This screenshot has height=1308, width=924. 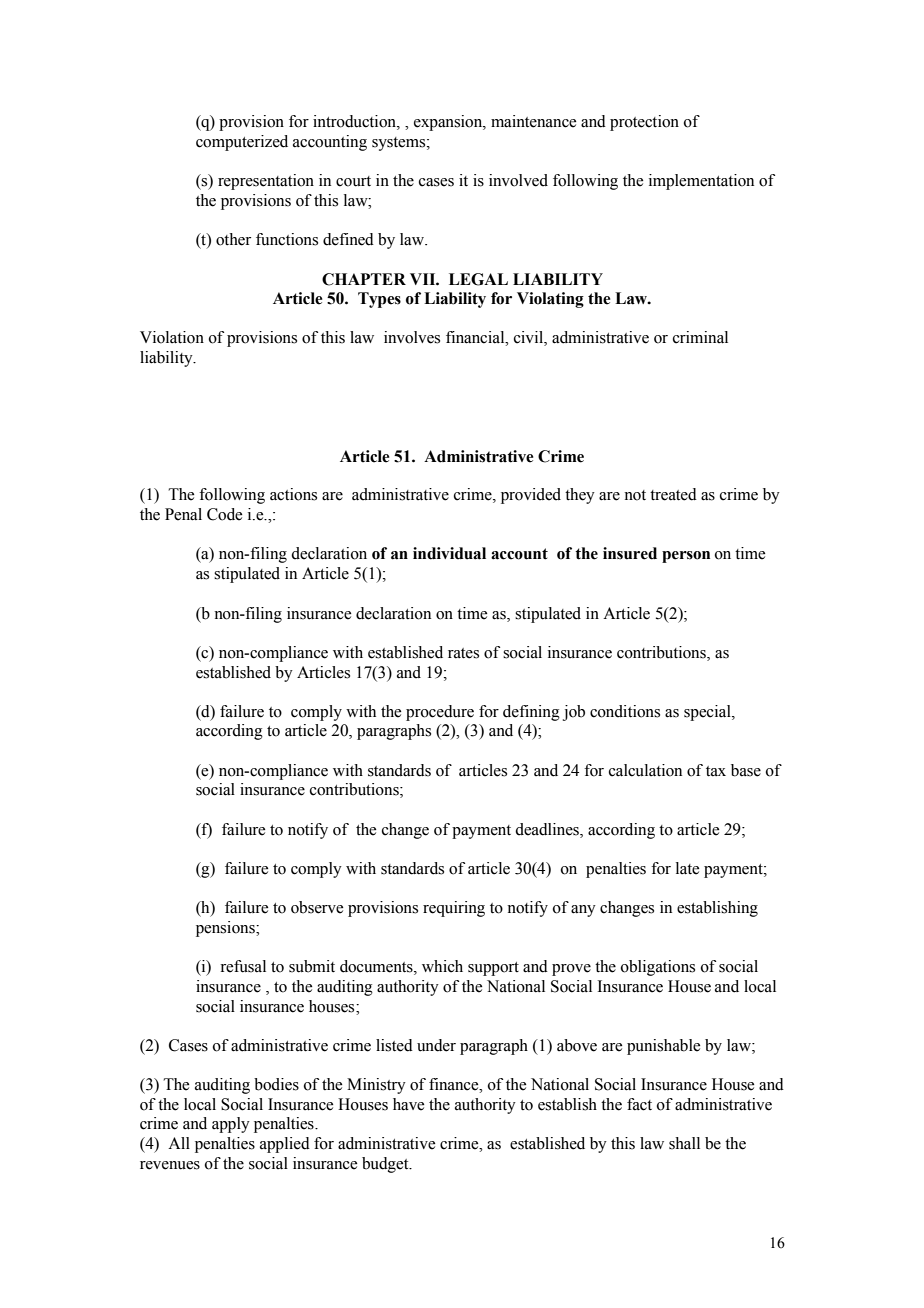 What do you see at coordinates (440, 713) in the screenshot?
I see `procedure` at bounding box center [440, 713].
